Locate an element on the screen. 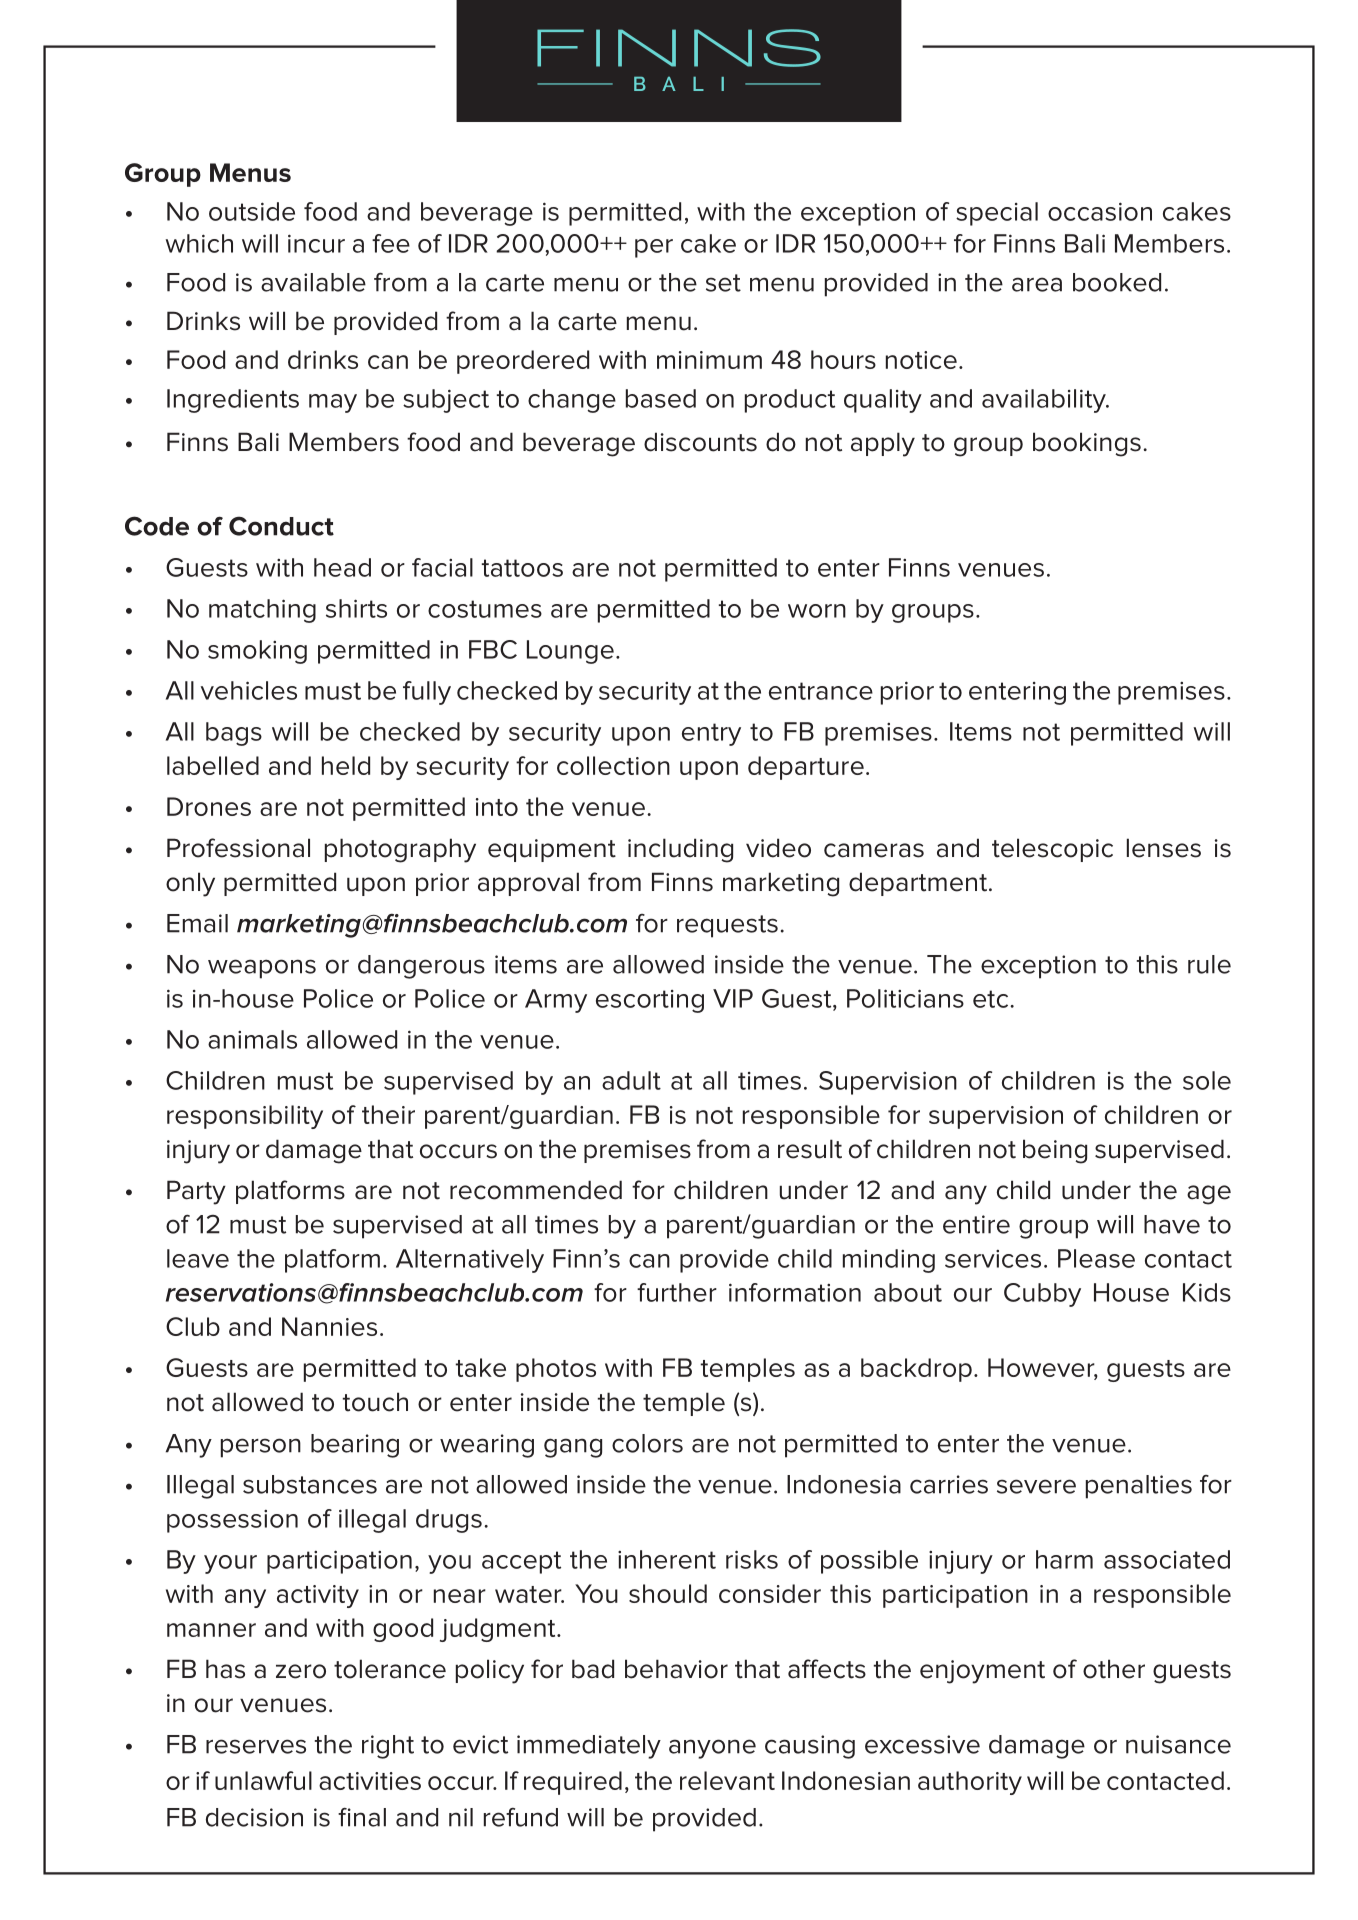 This screenshot has height=1920, width=1358. unlawful is located at coordinates (263, 1780).
